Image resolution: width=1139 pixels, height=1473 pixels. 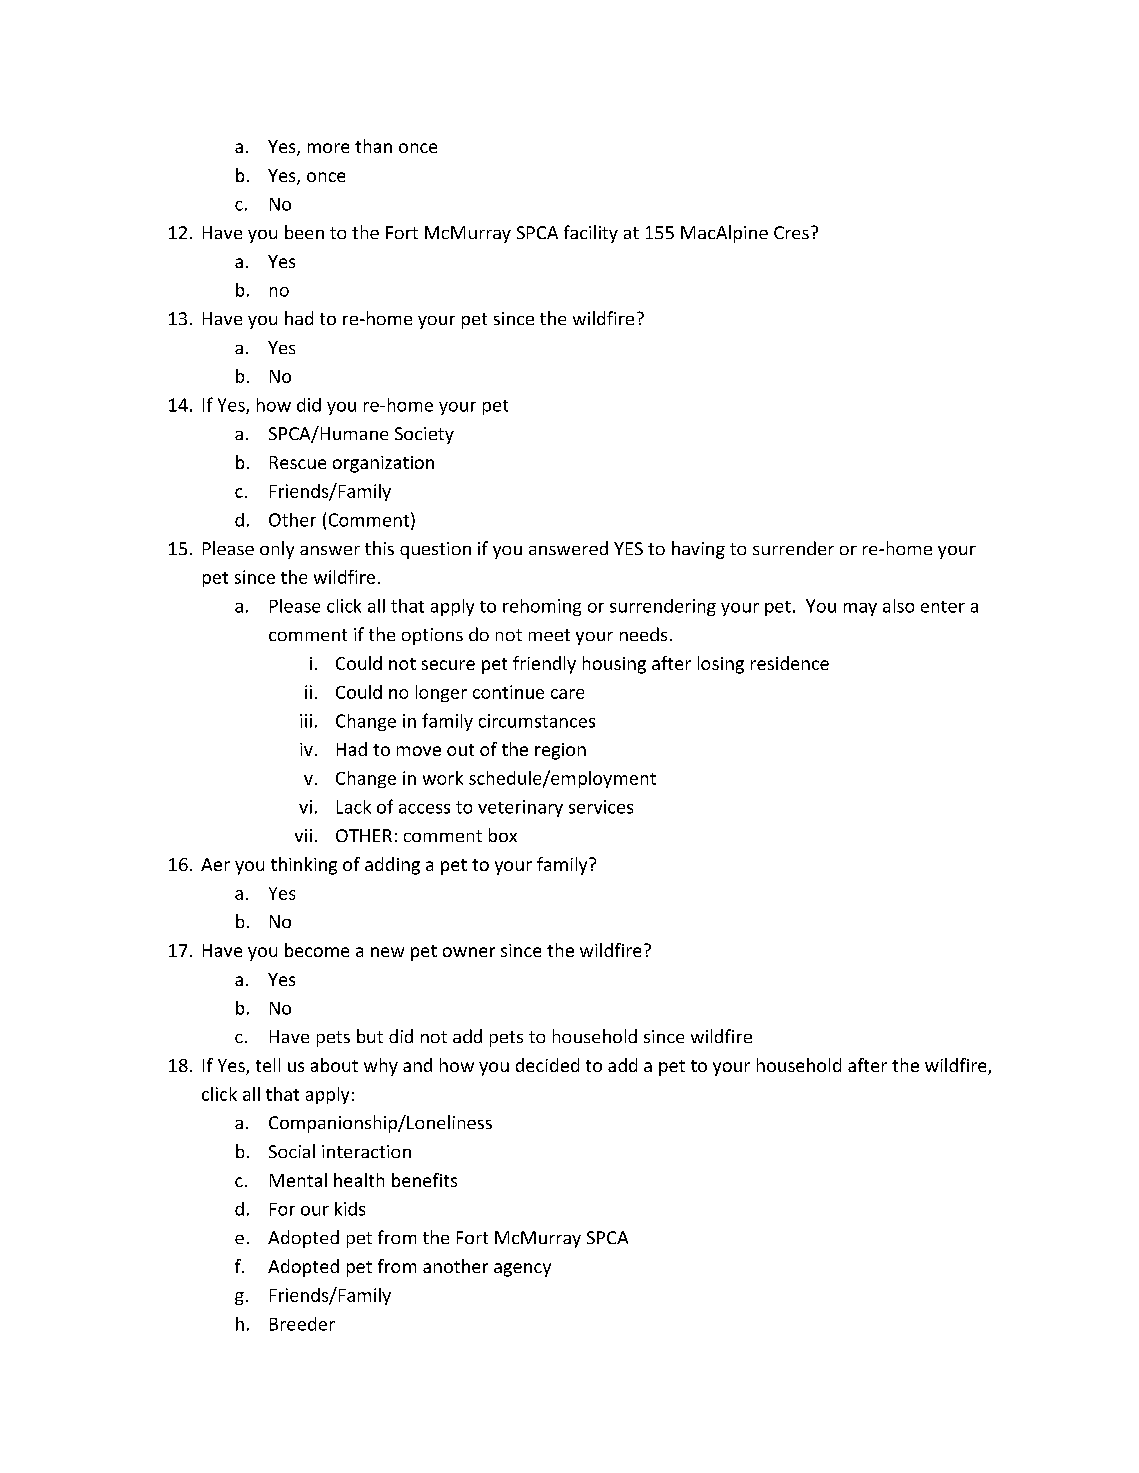 I want to click on Cres, so click(x=791, y=232).
